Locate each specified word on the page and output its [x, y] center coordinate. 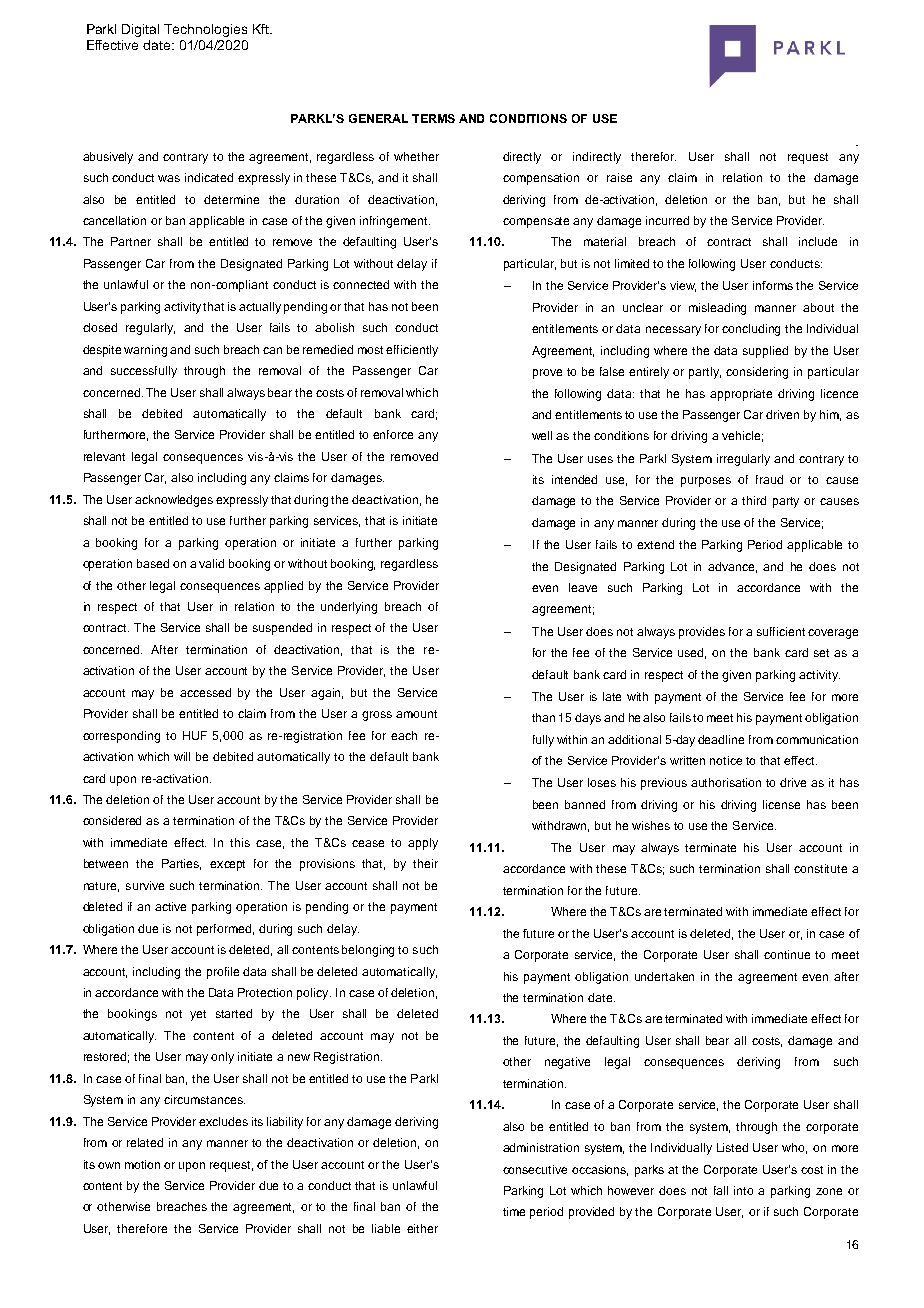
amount [416, 714]
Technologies [205, 30]
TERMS [433, 118]
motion [142, 1164]
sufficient [781, 631]
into [743, 1190]
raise [619, 177]
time [514, 1211]
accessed [205, 692]
